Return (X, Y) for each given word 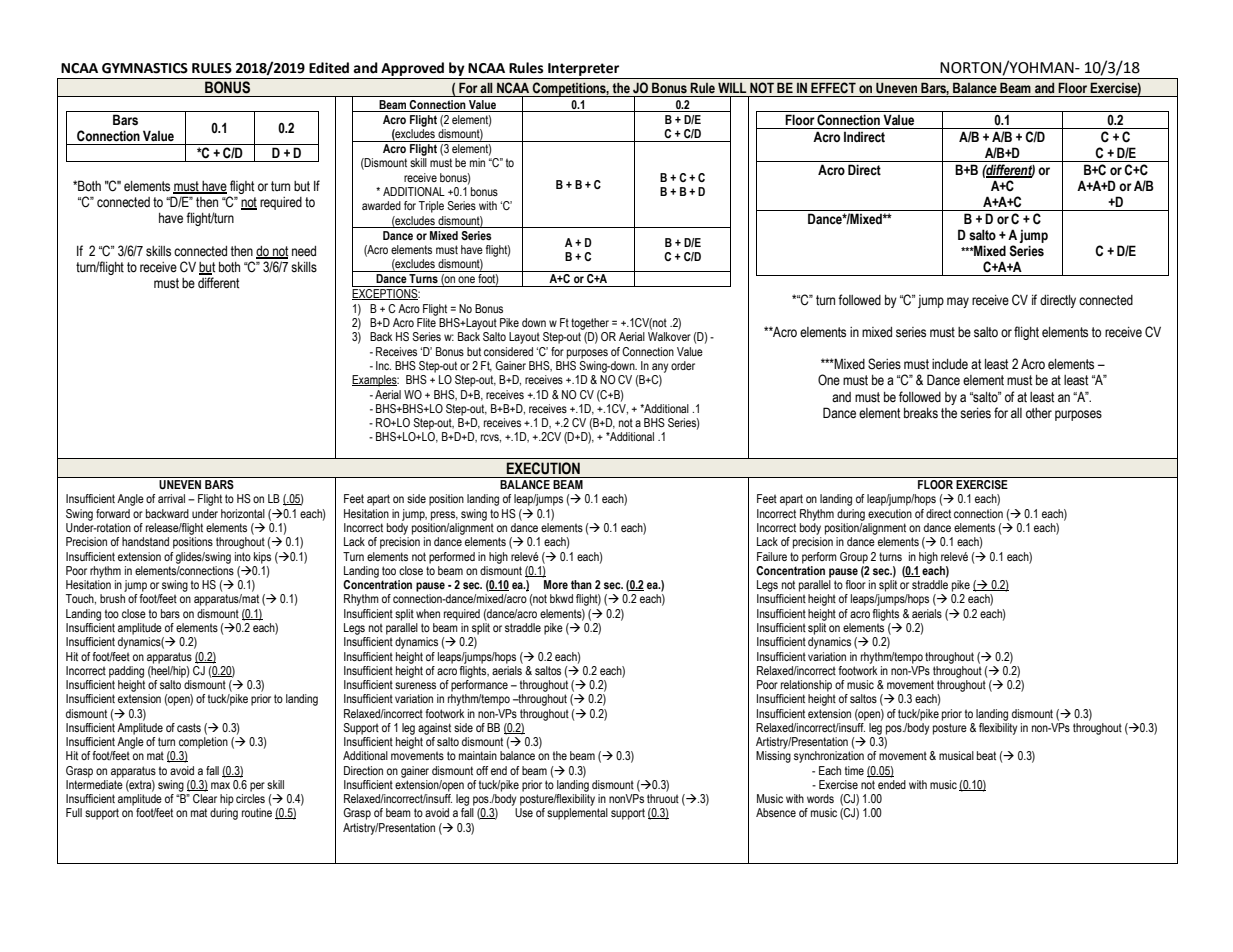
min (477, 162)
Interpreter (583, 71)
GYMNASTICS (145, 68)
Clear (205, 798)
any (660, 368)
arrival (171, 498)
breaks (921, 413)
